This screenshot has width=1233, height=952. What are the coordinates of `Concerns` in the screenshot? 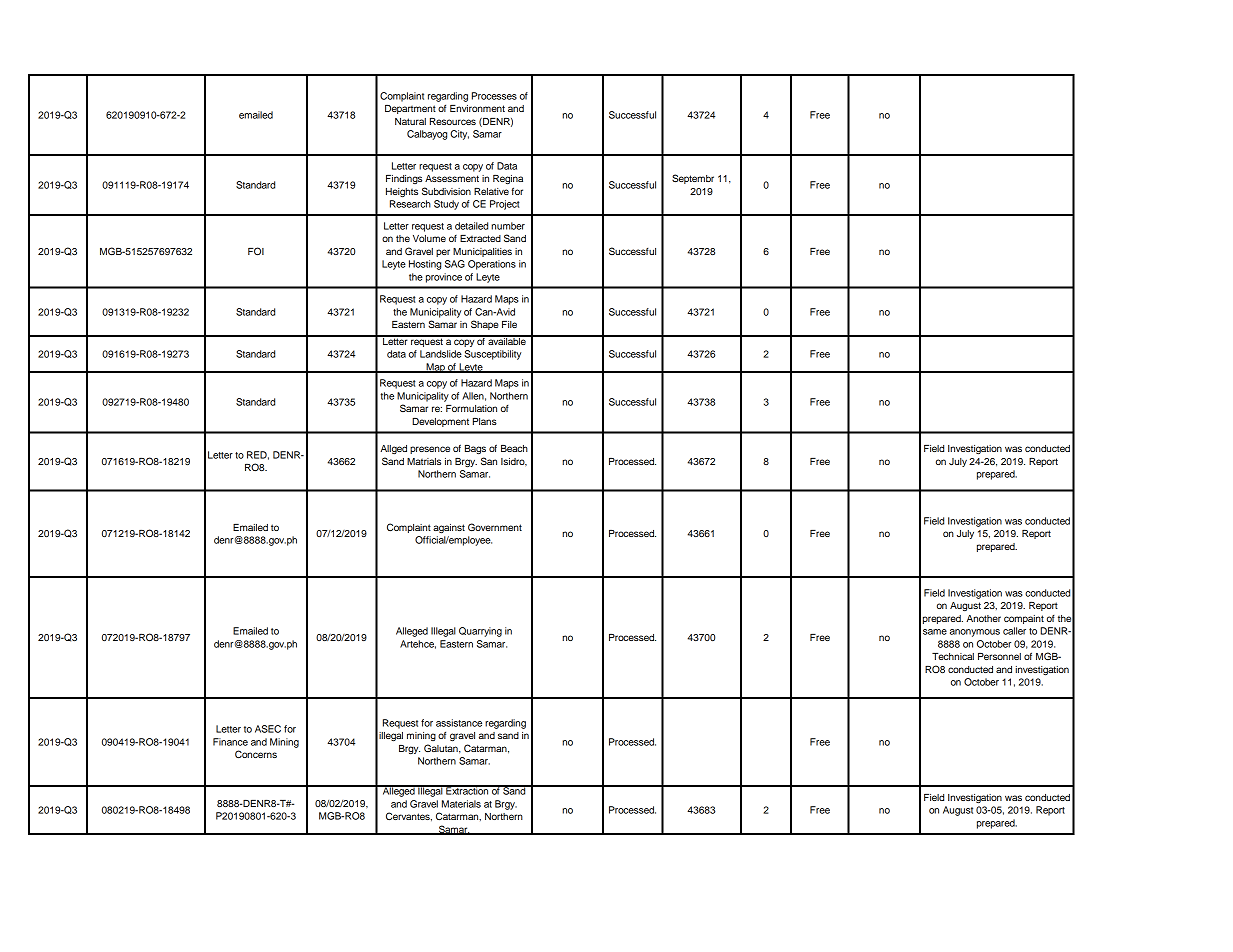 It's located at (256, 754).
